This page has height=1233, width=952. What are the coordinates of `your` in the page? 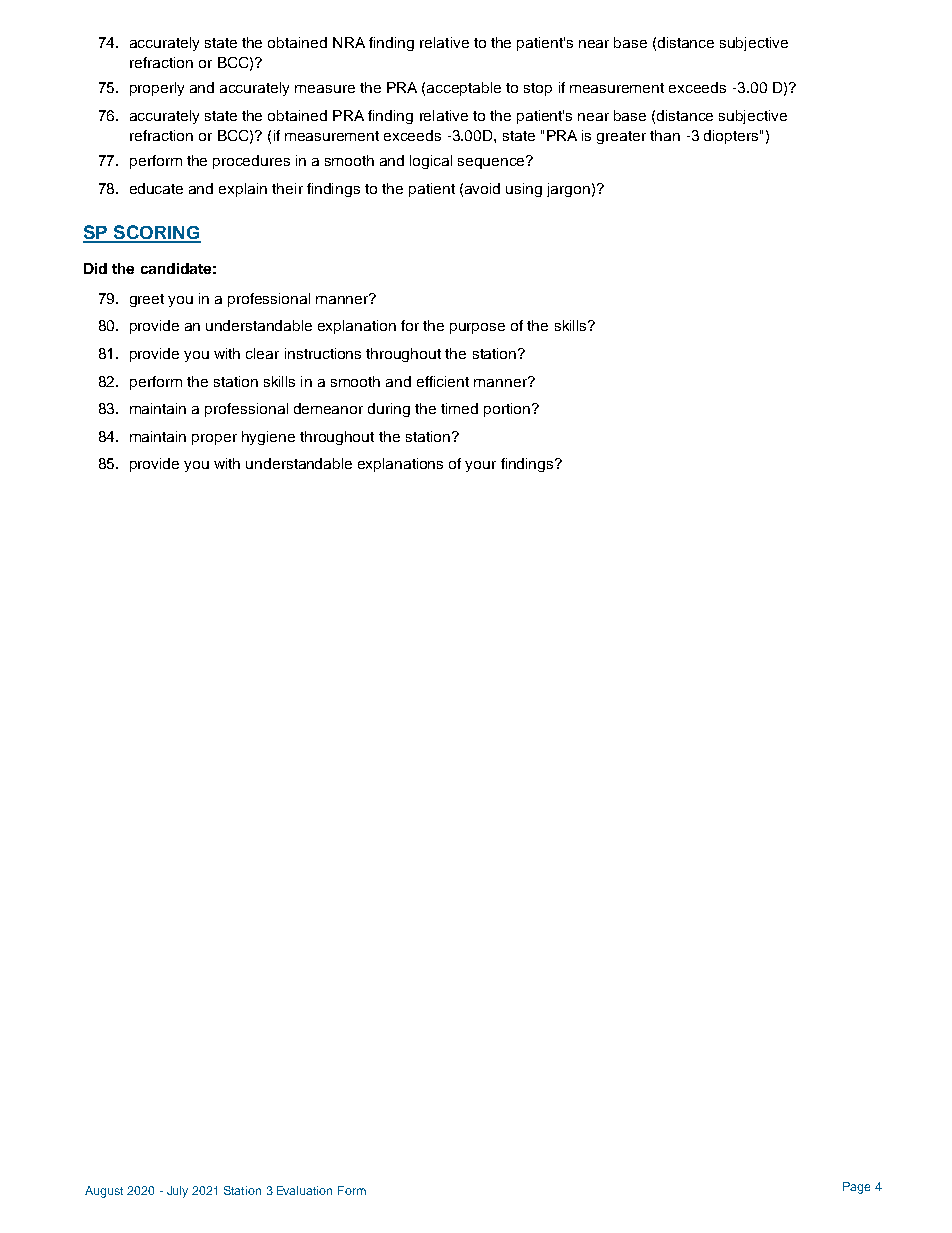 It's located at (480, 466).
